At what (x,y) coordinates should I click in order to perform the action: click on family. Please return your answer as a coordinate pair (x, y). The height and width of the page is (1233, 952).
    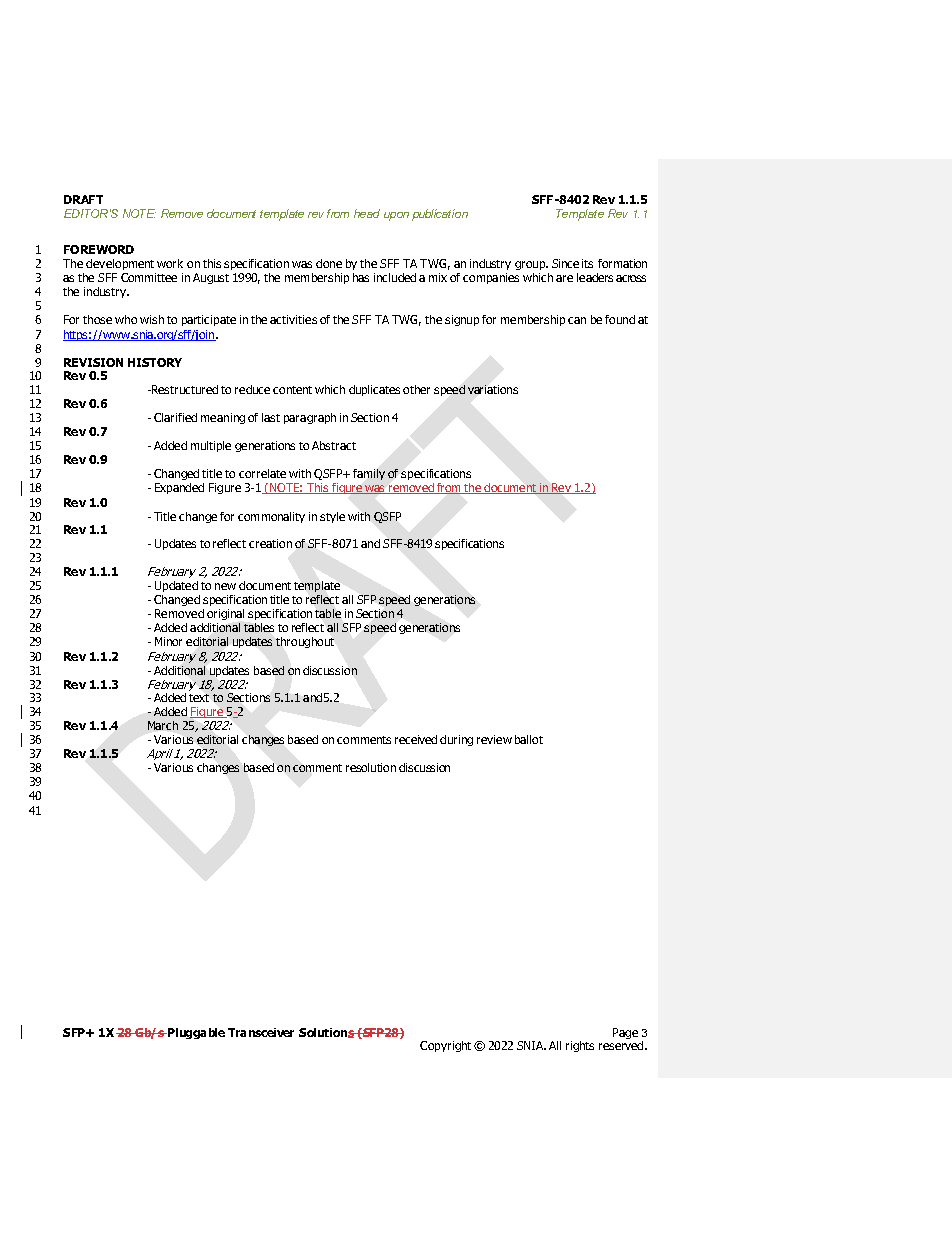
    Looking at the image, I should click on (369, 474).
